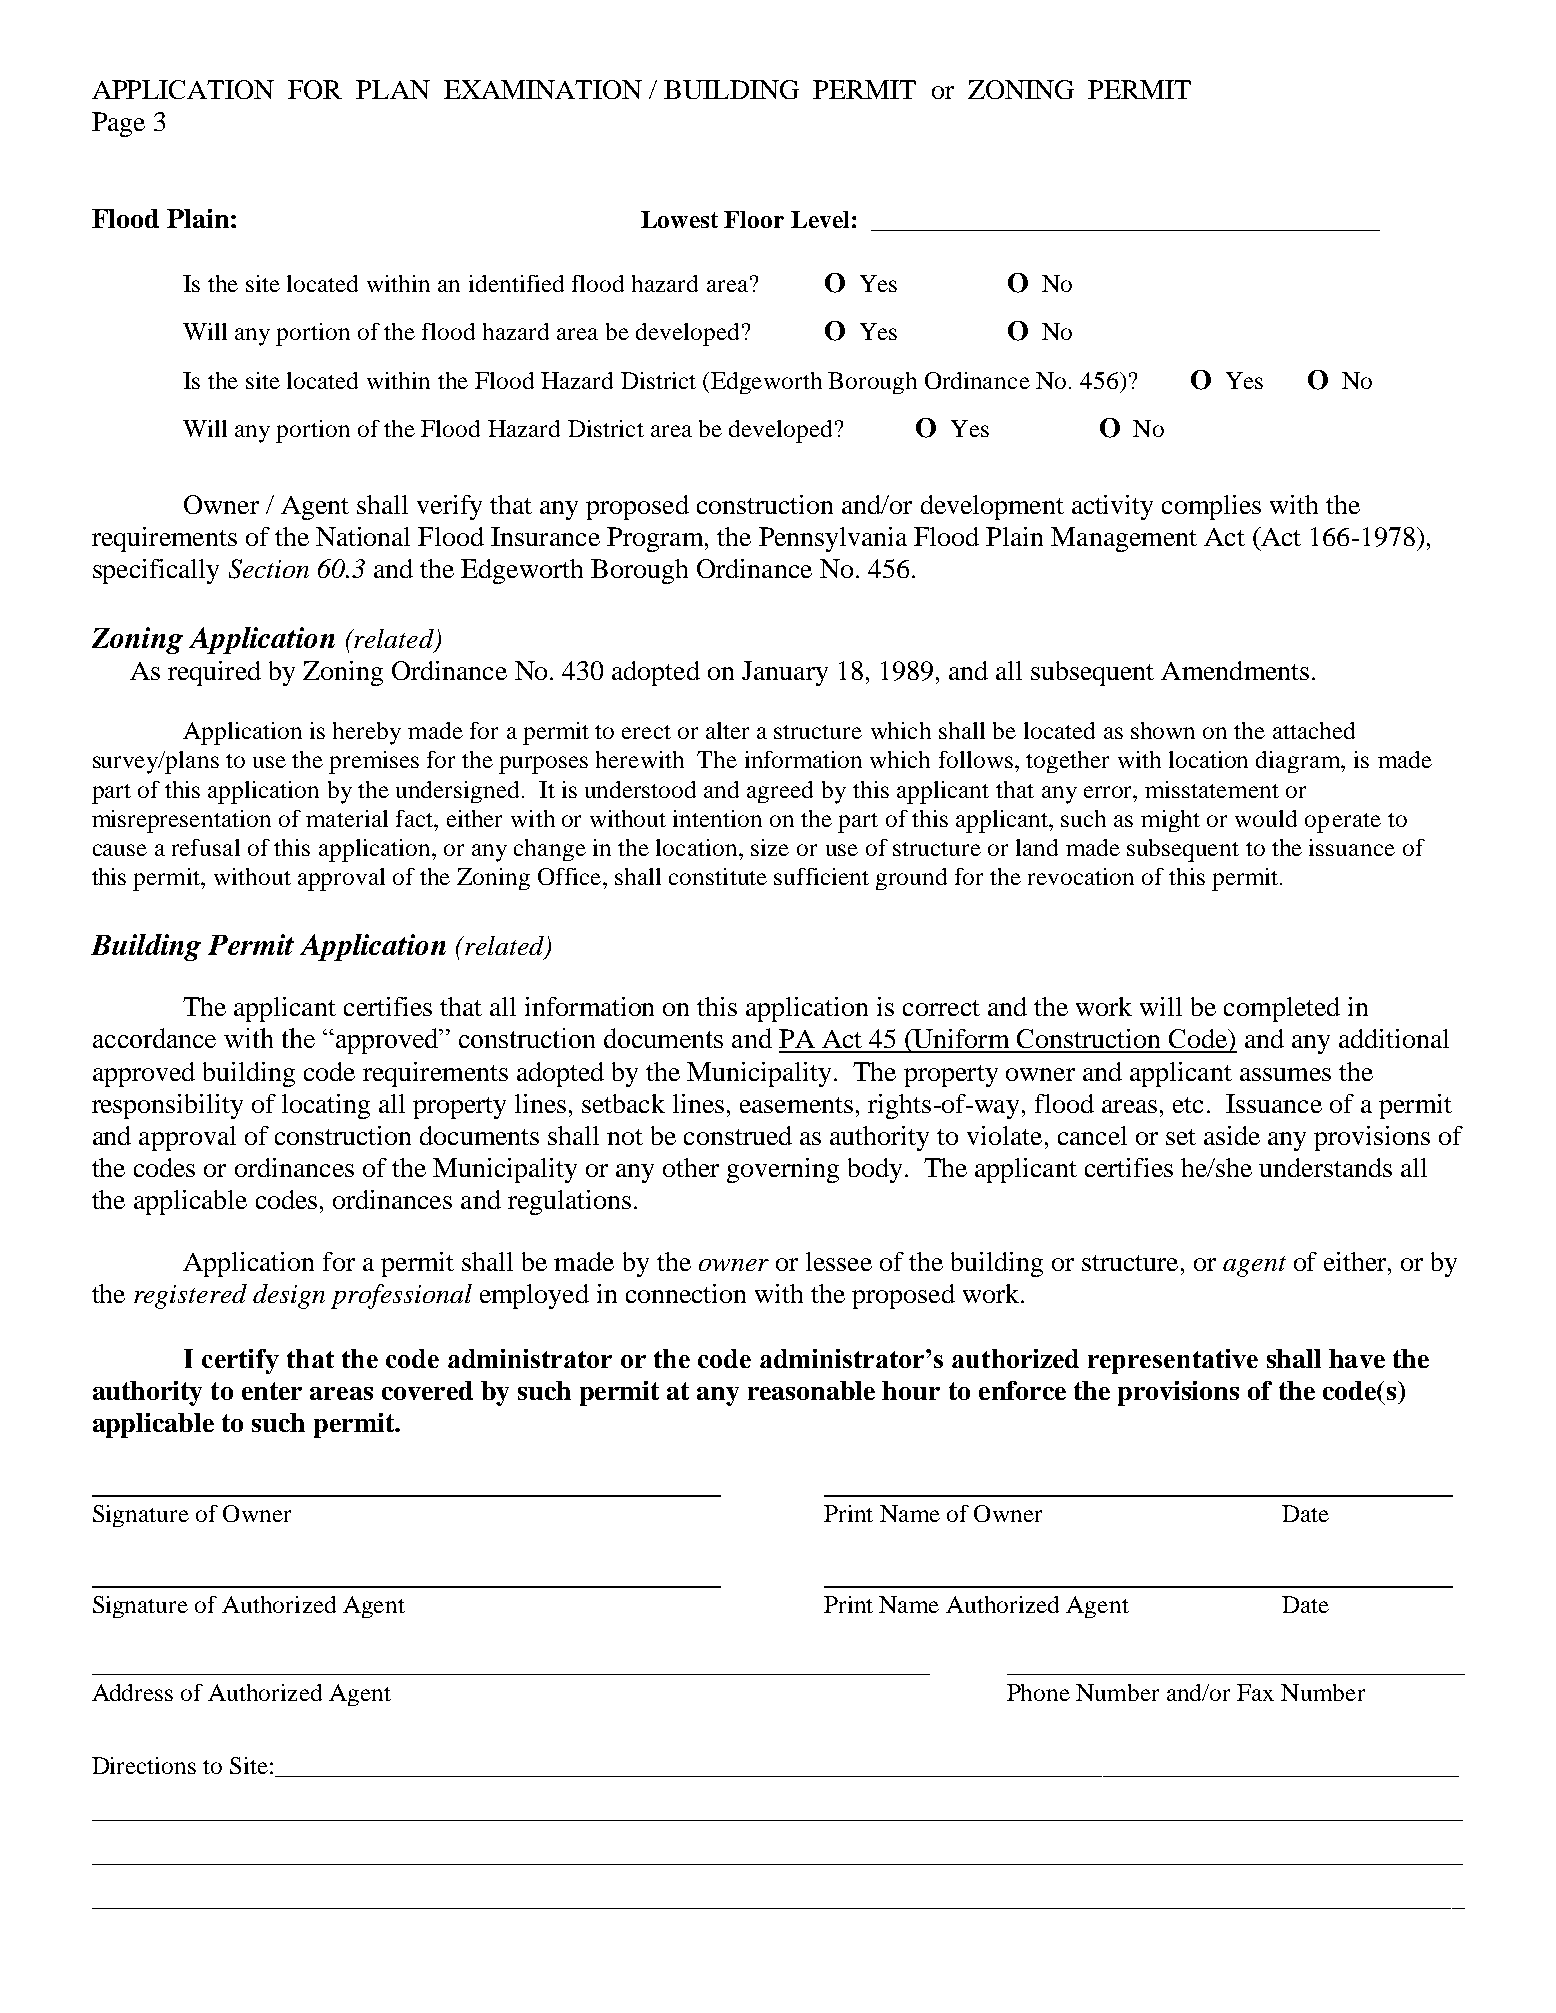  Describe the element at coordinates (833, 539) in the document. I see `Pennsylvania` at that location.
